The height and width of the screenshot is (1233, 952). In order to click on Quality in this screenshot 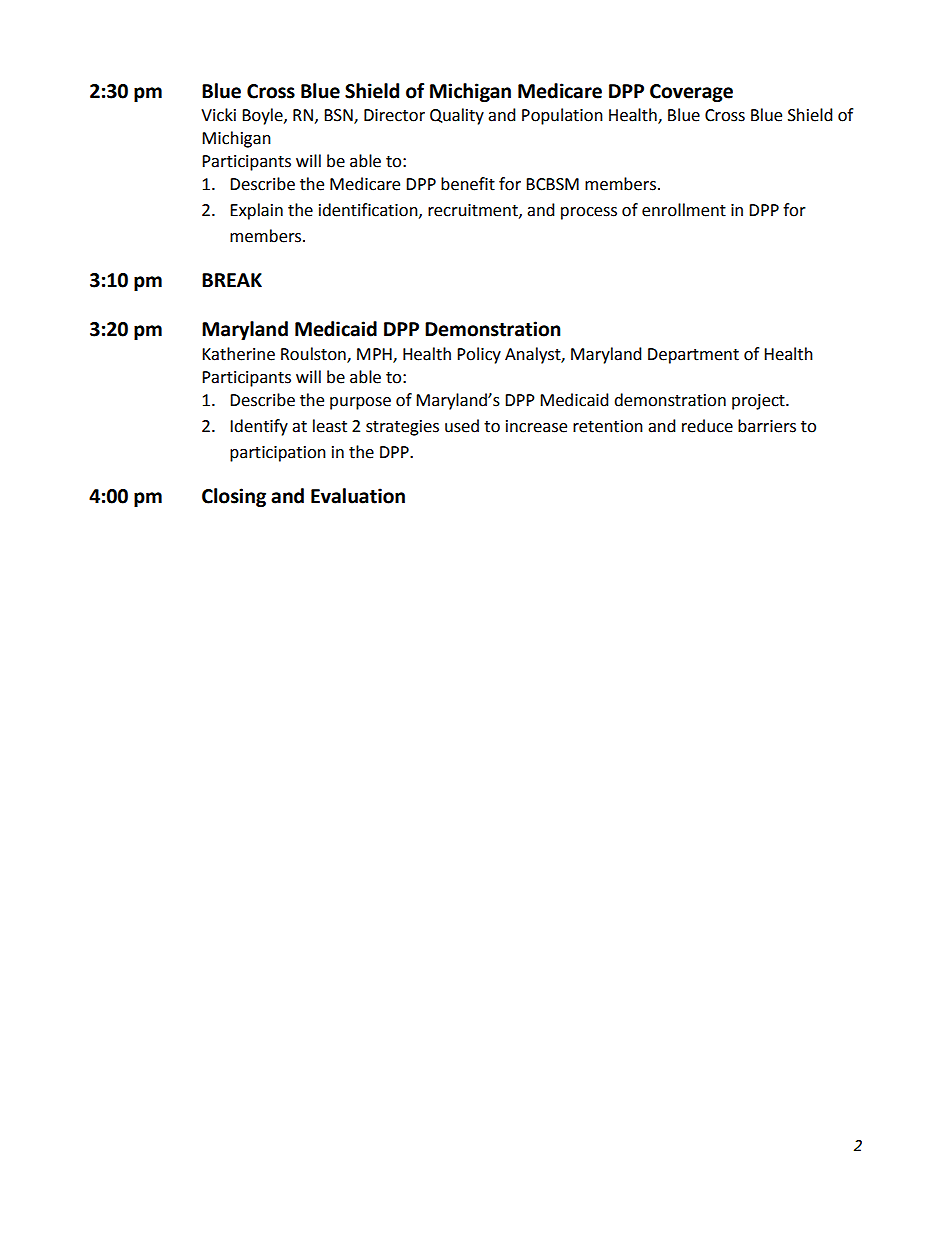, I will do `click(457, 116)`.
